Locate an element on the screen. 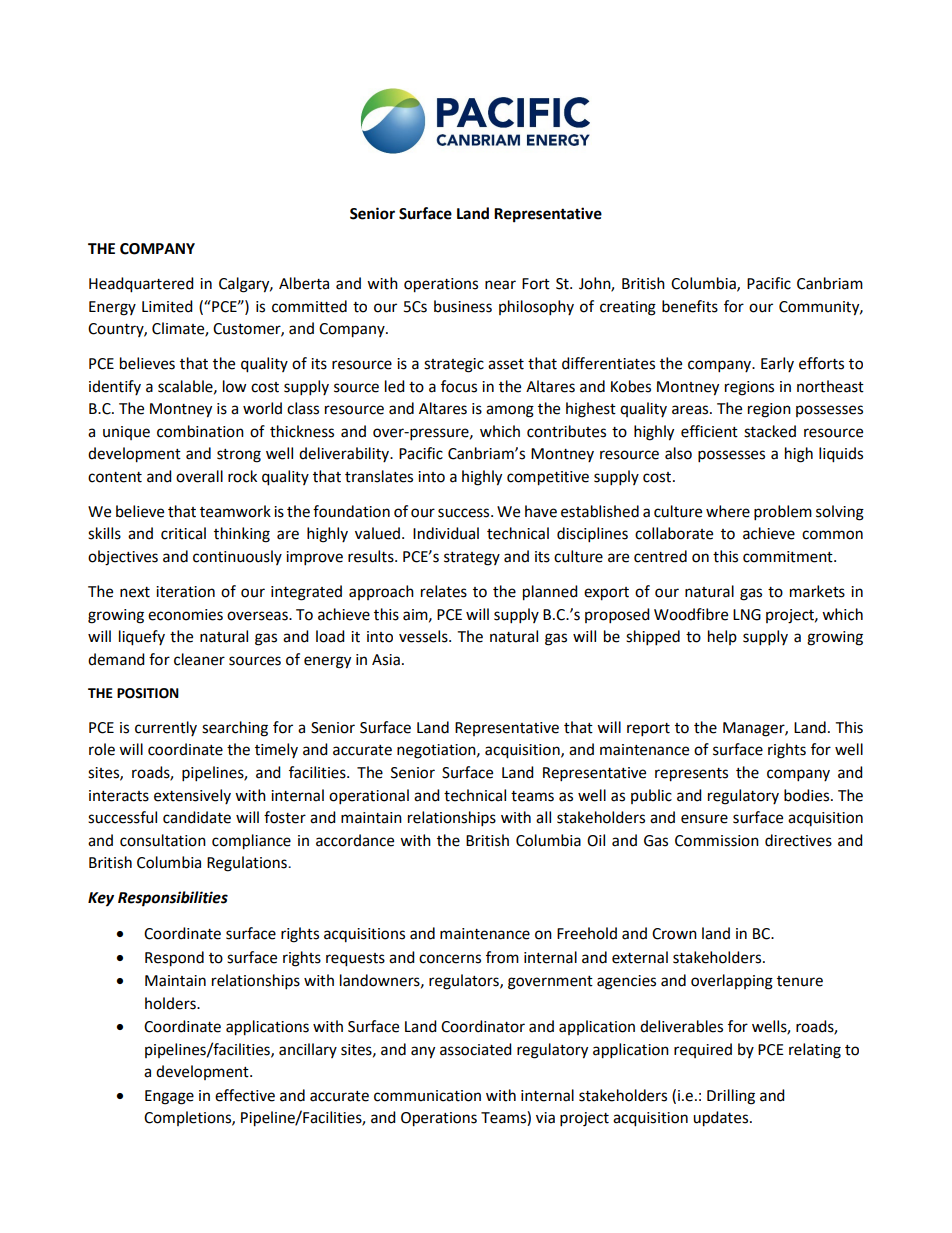 Image resolution: width=952 pixels, height=1233 pixels. Limited is located at coordinates (167, 306).
